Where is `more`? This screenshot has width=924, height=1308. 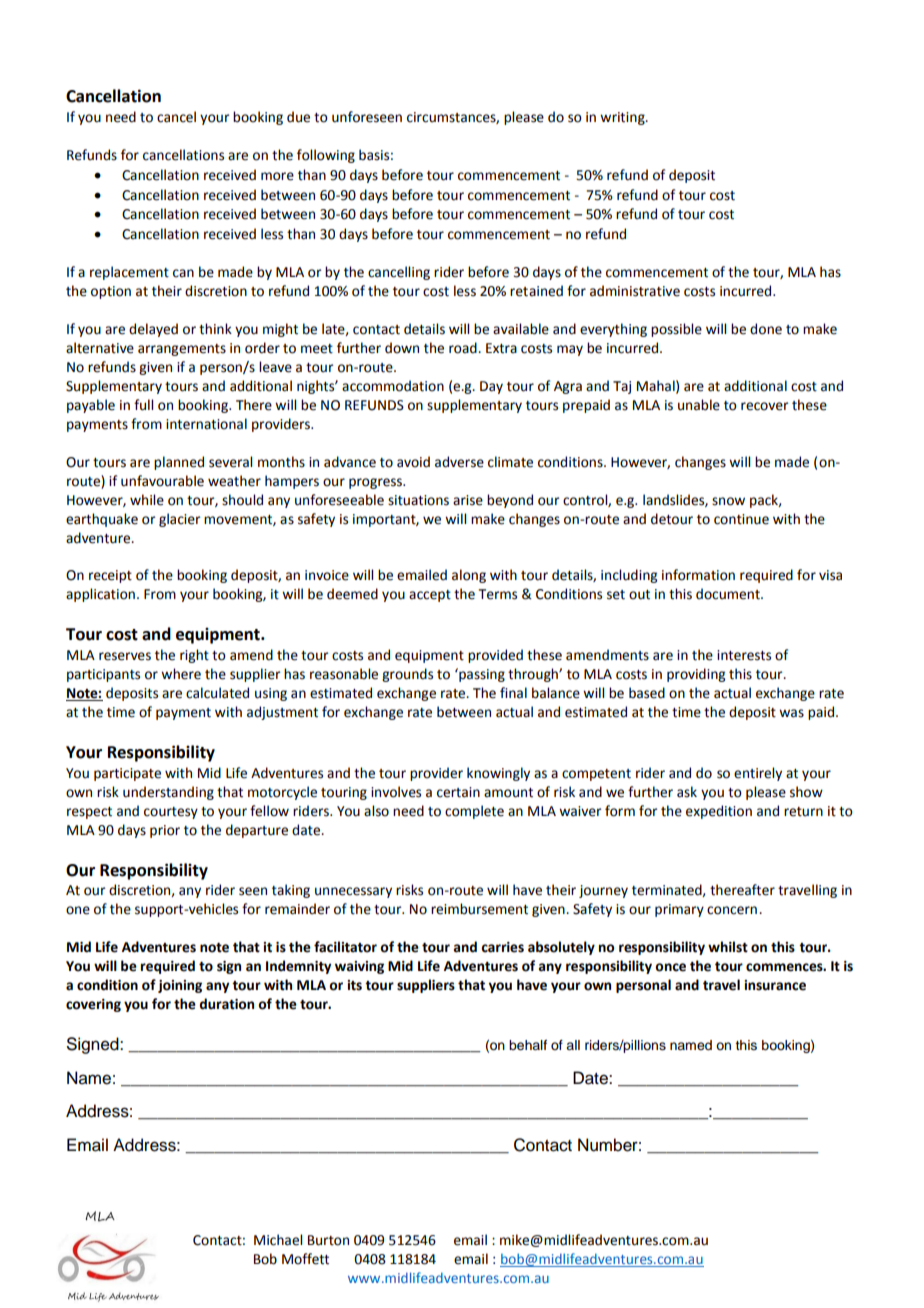
more is located at coordinates (277, 176).
